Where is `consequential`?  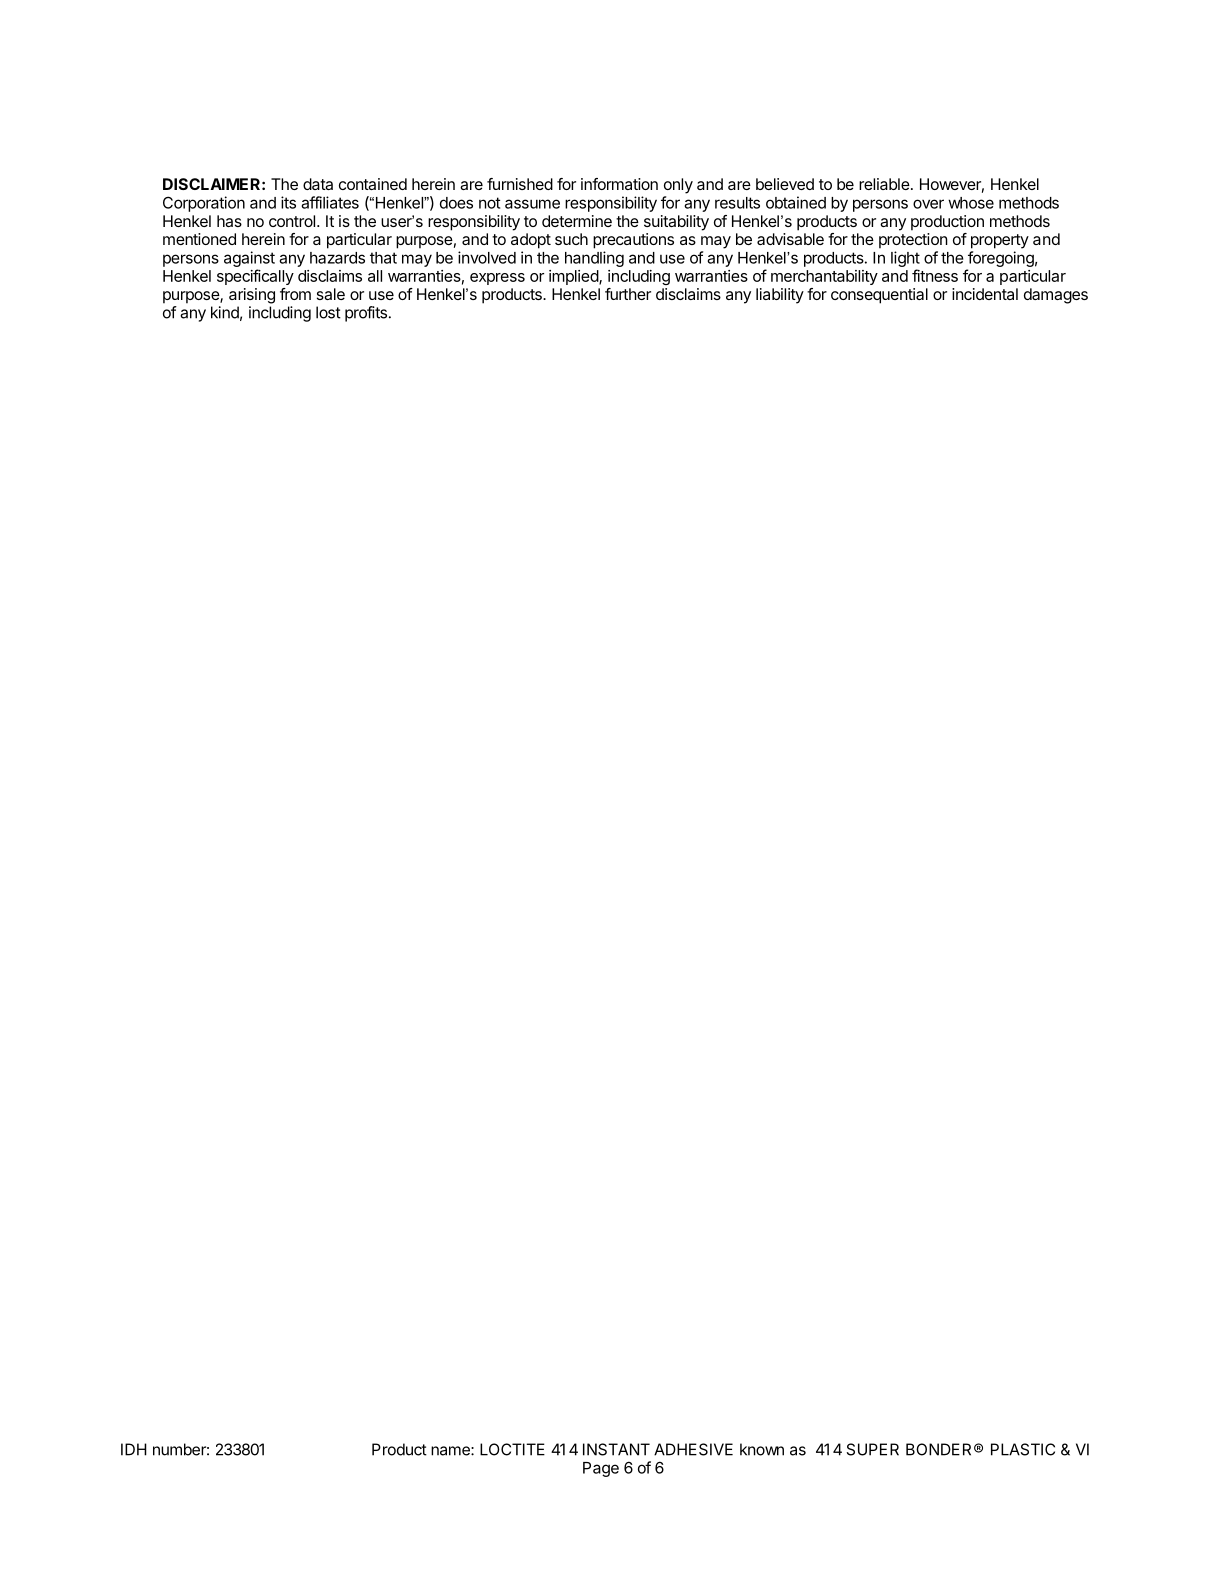 consequential is located at coordinates (879, 296).
